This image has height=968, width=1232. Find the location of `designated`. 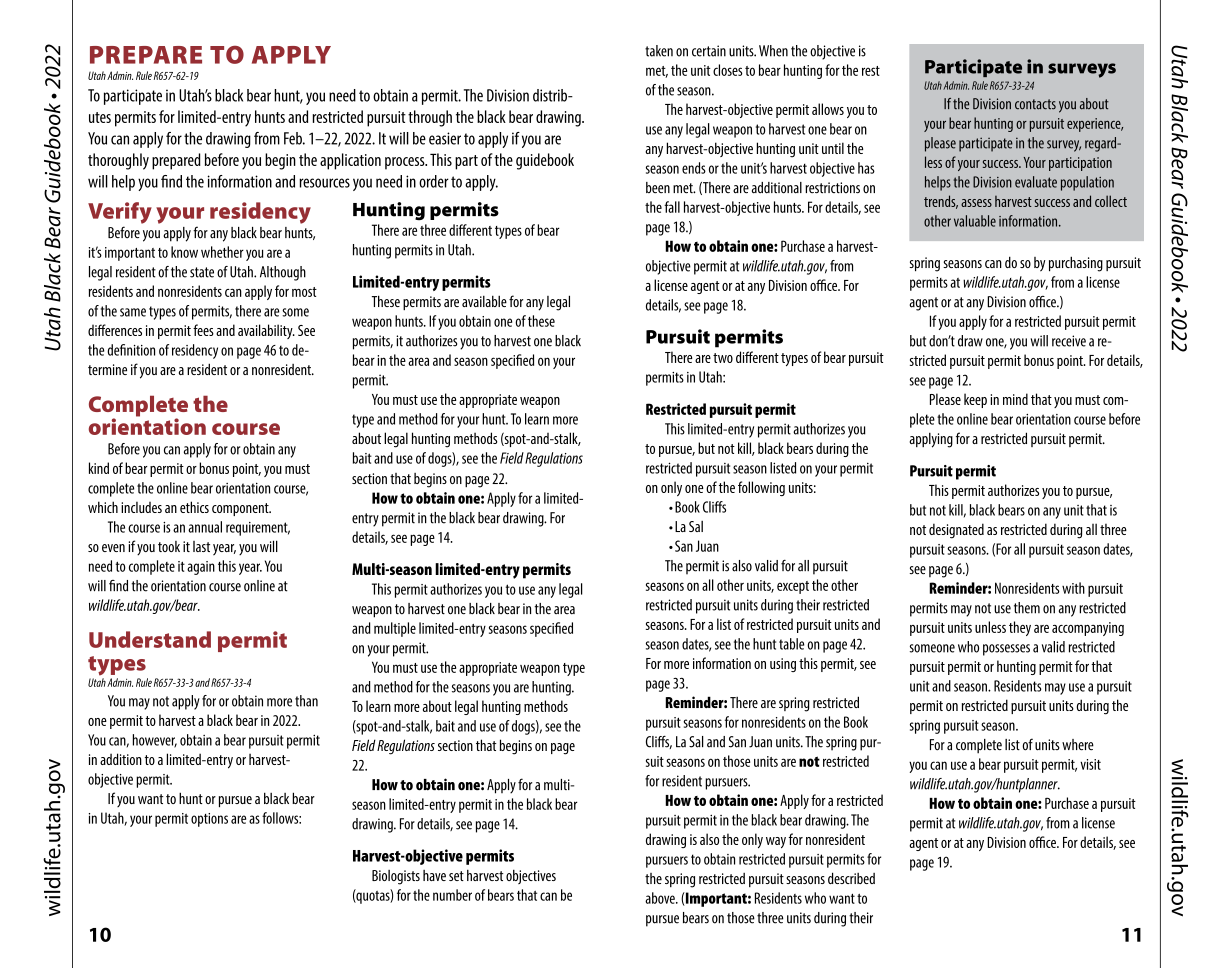

designated is located at coordinates (956, 531).
